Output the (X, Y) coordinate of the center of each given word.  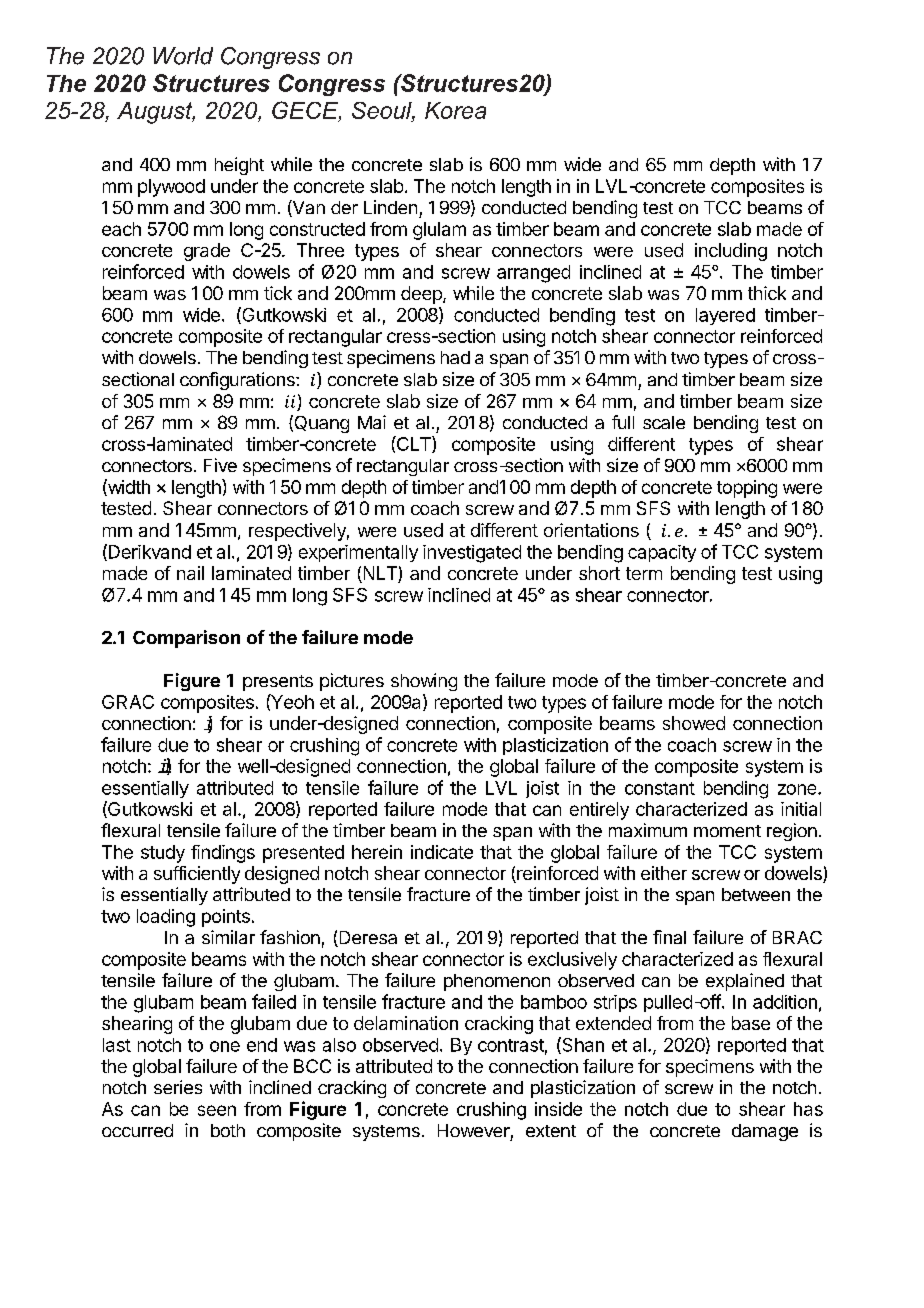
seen (217, 1110)
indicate (442, 852)
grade (207, 252)
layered (725, 316)
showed (694, 723)
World (183, 56)
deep (422, 295)
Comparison (186, 639)
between (756, 894)
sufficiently (197, 875)
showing (424, 682)
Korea (455, 110)
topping (747, 489)
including (731, 252)
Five (220, 465)
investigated (472, 554)
